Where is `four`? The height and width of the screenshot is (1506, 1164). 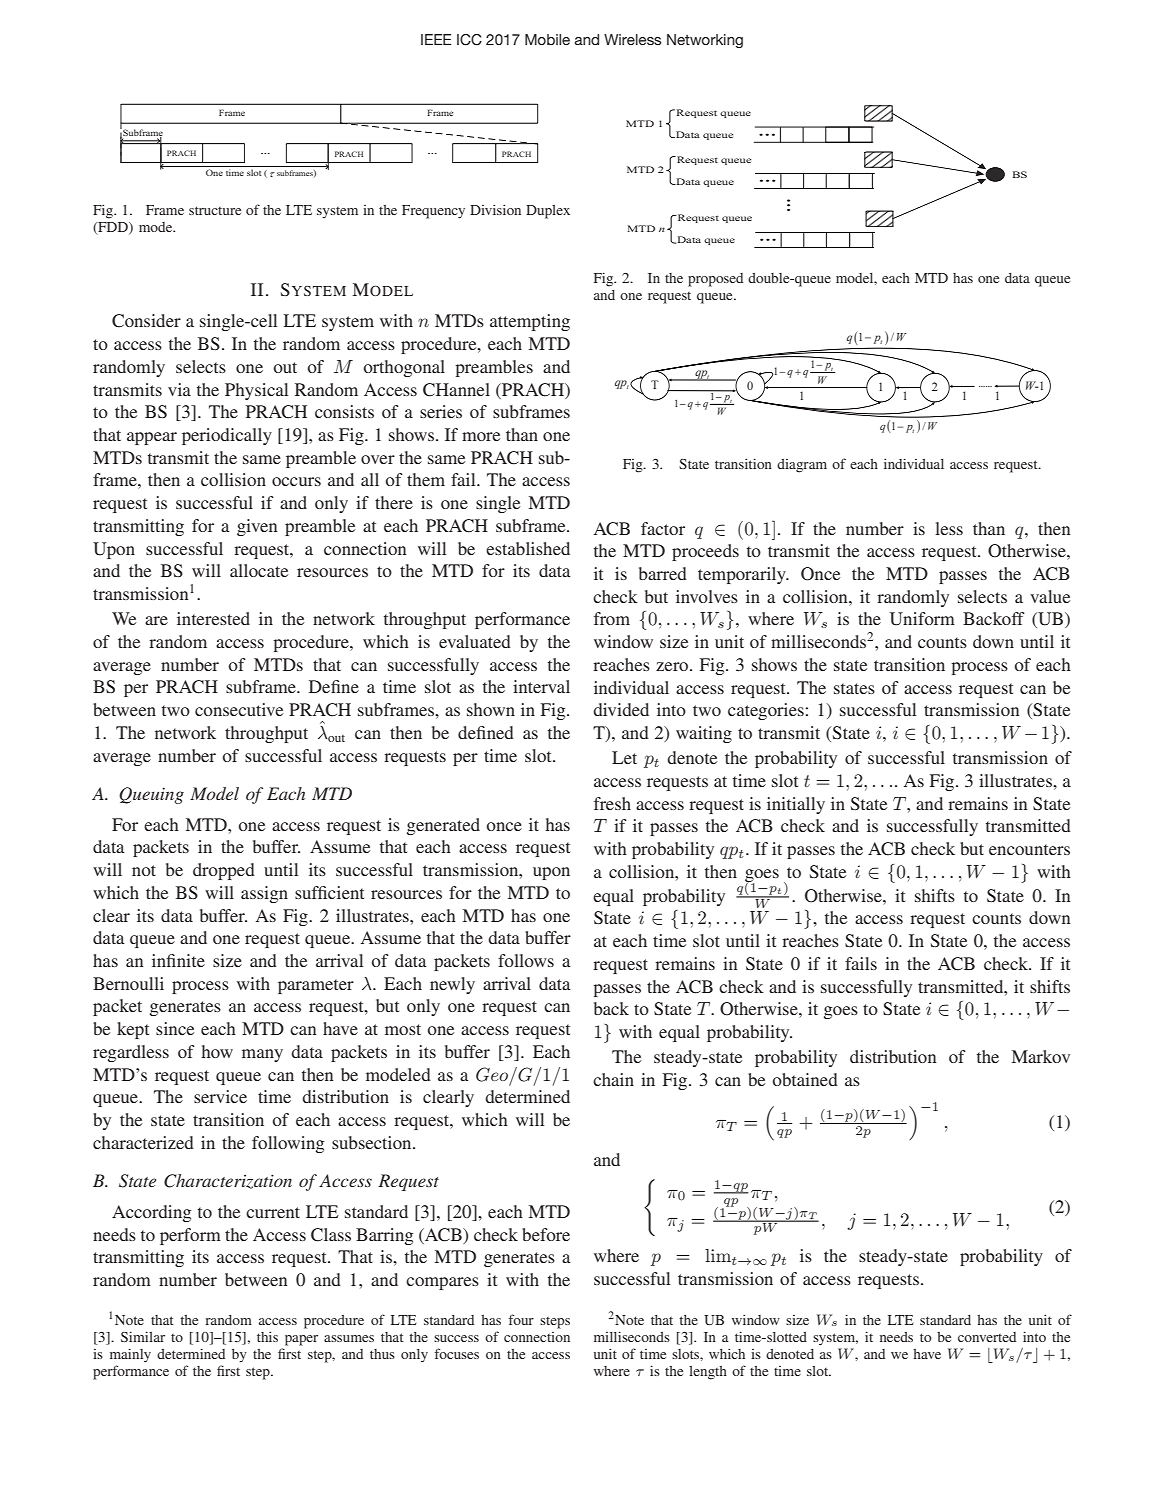 four is located at coordinates (521, 1319).
